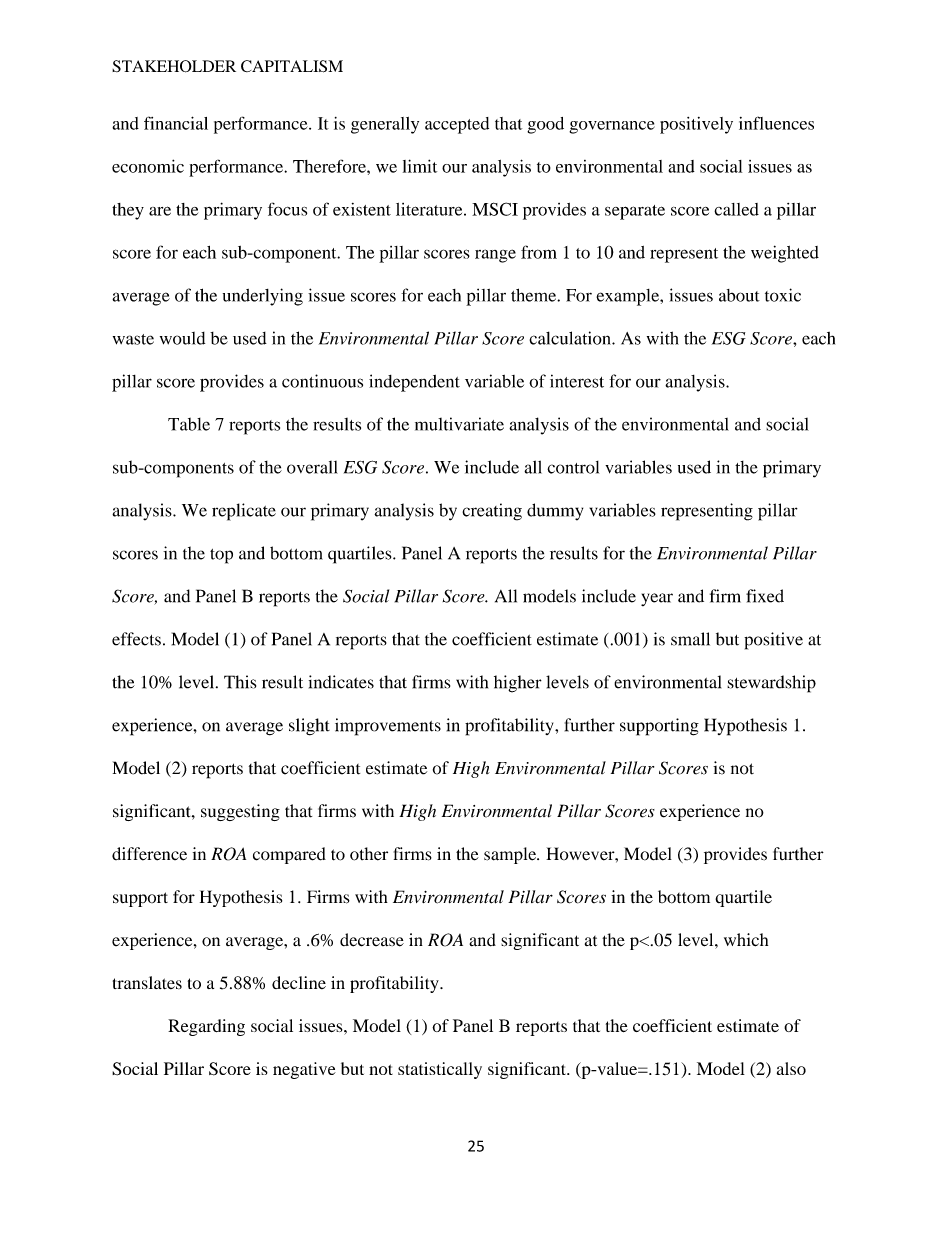 The height and width of the screenshot is (1233, 952). Describe the element at coordinates (176, 123) in the screenshot. I see `financial` at that location.
